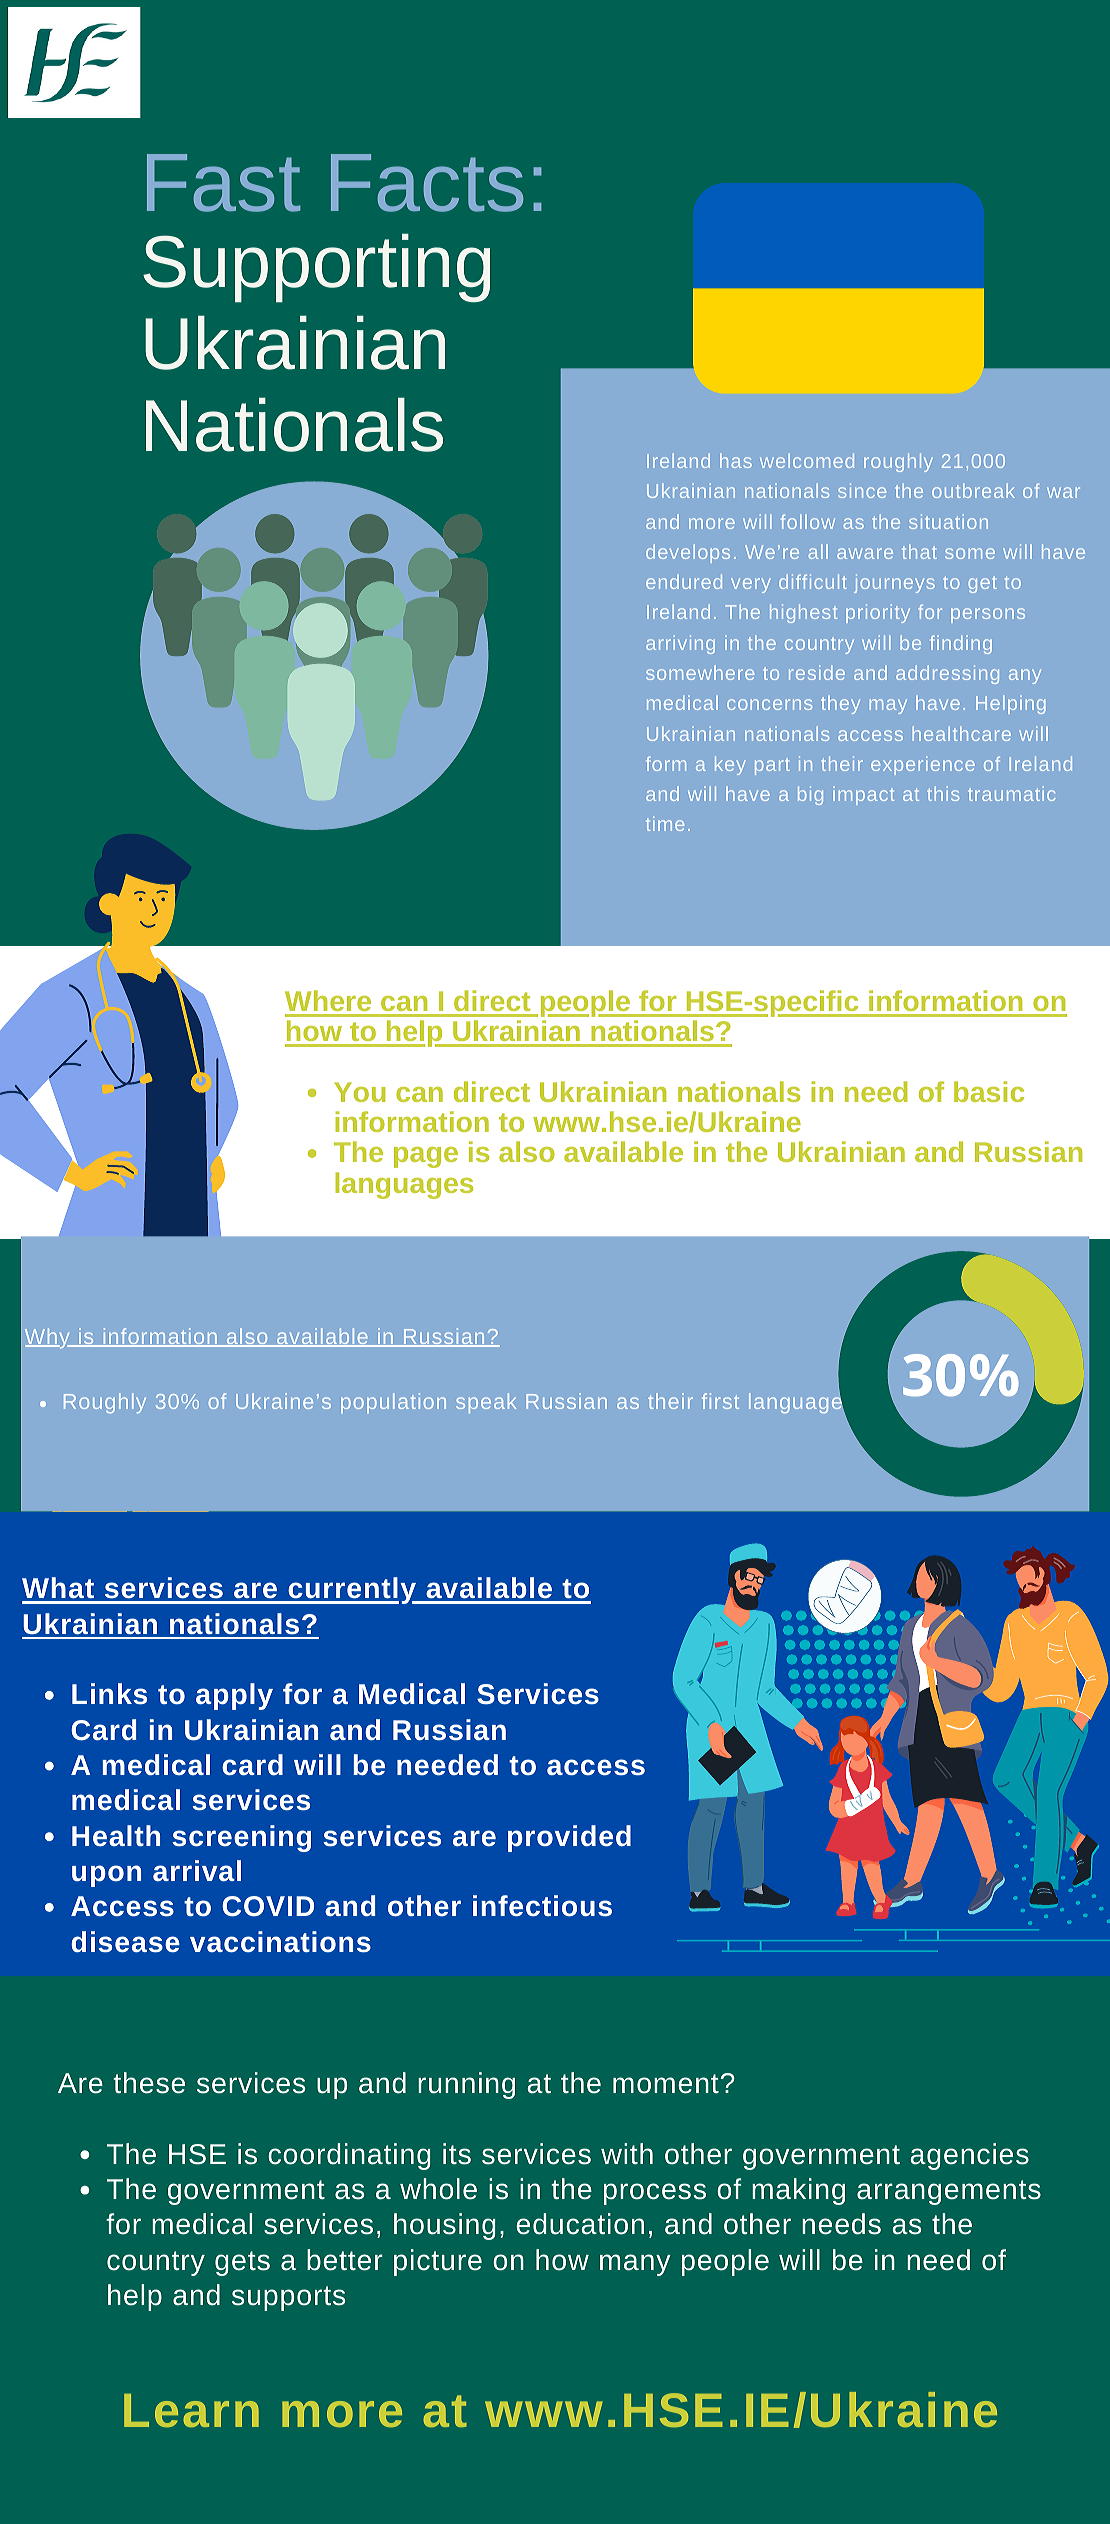 The height and width of the page is (2524, 1110). I want to click on Why, so click(48, 1338).
